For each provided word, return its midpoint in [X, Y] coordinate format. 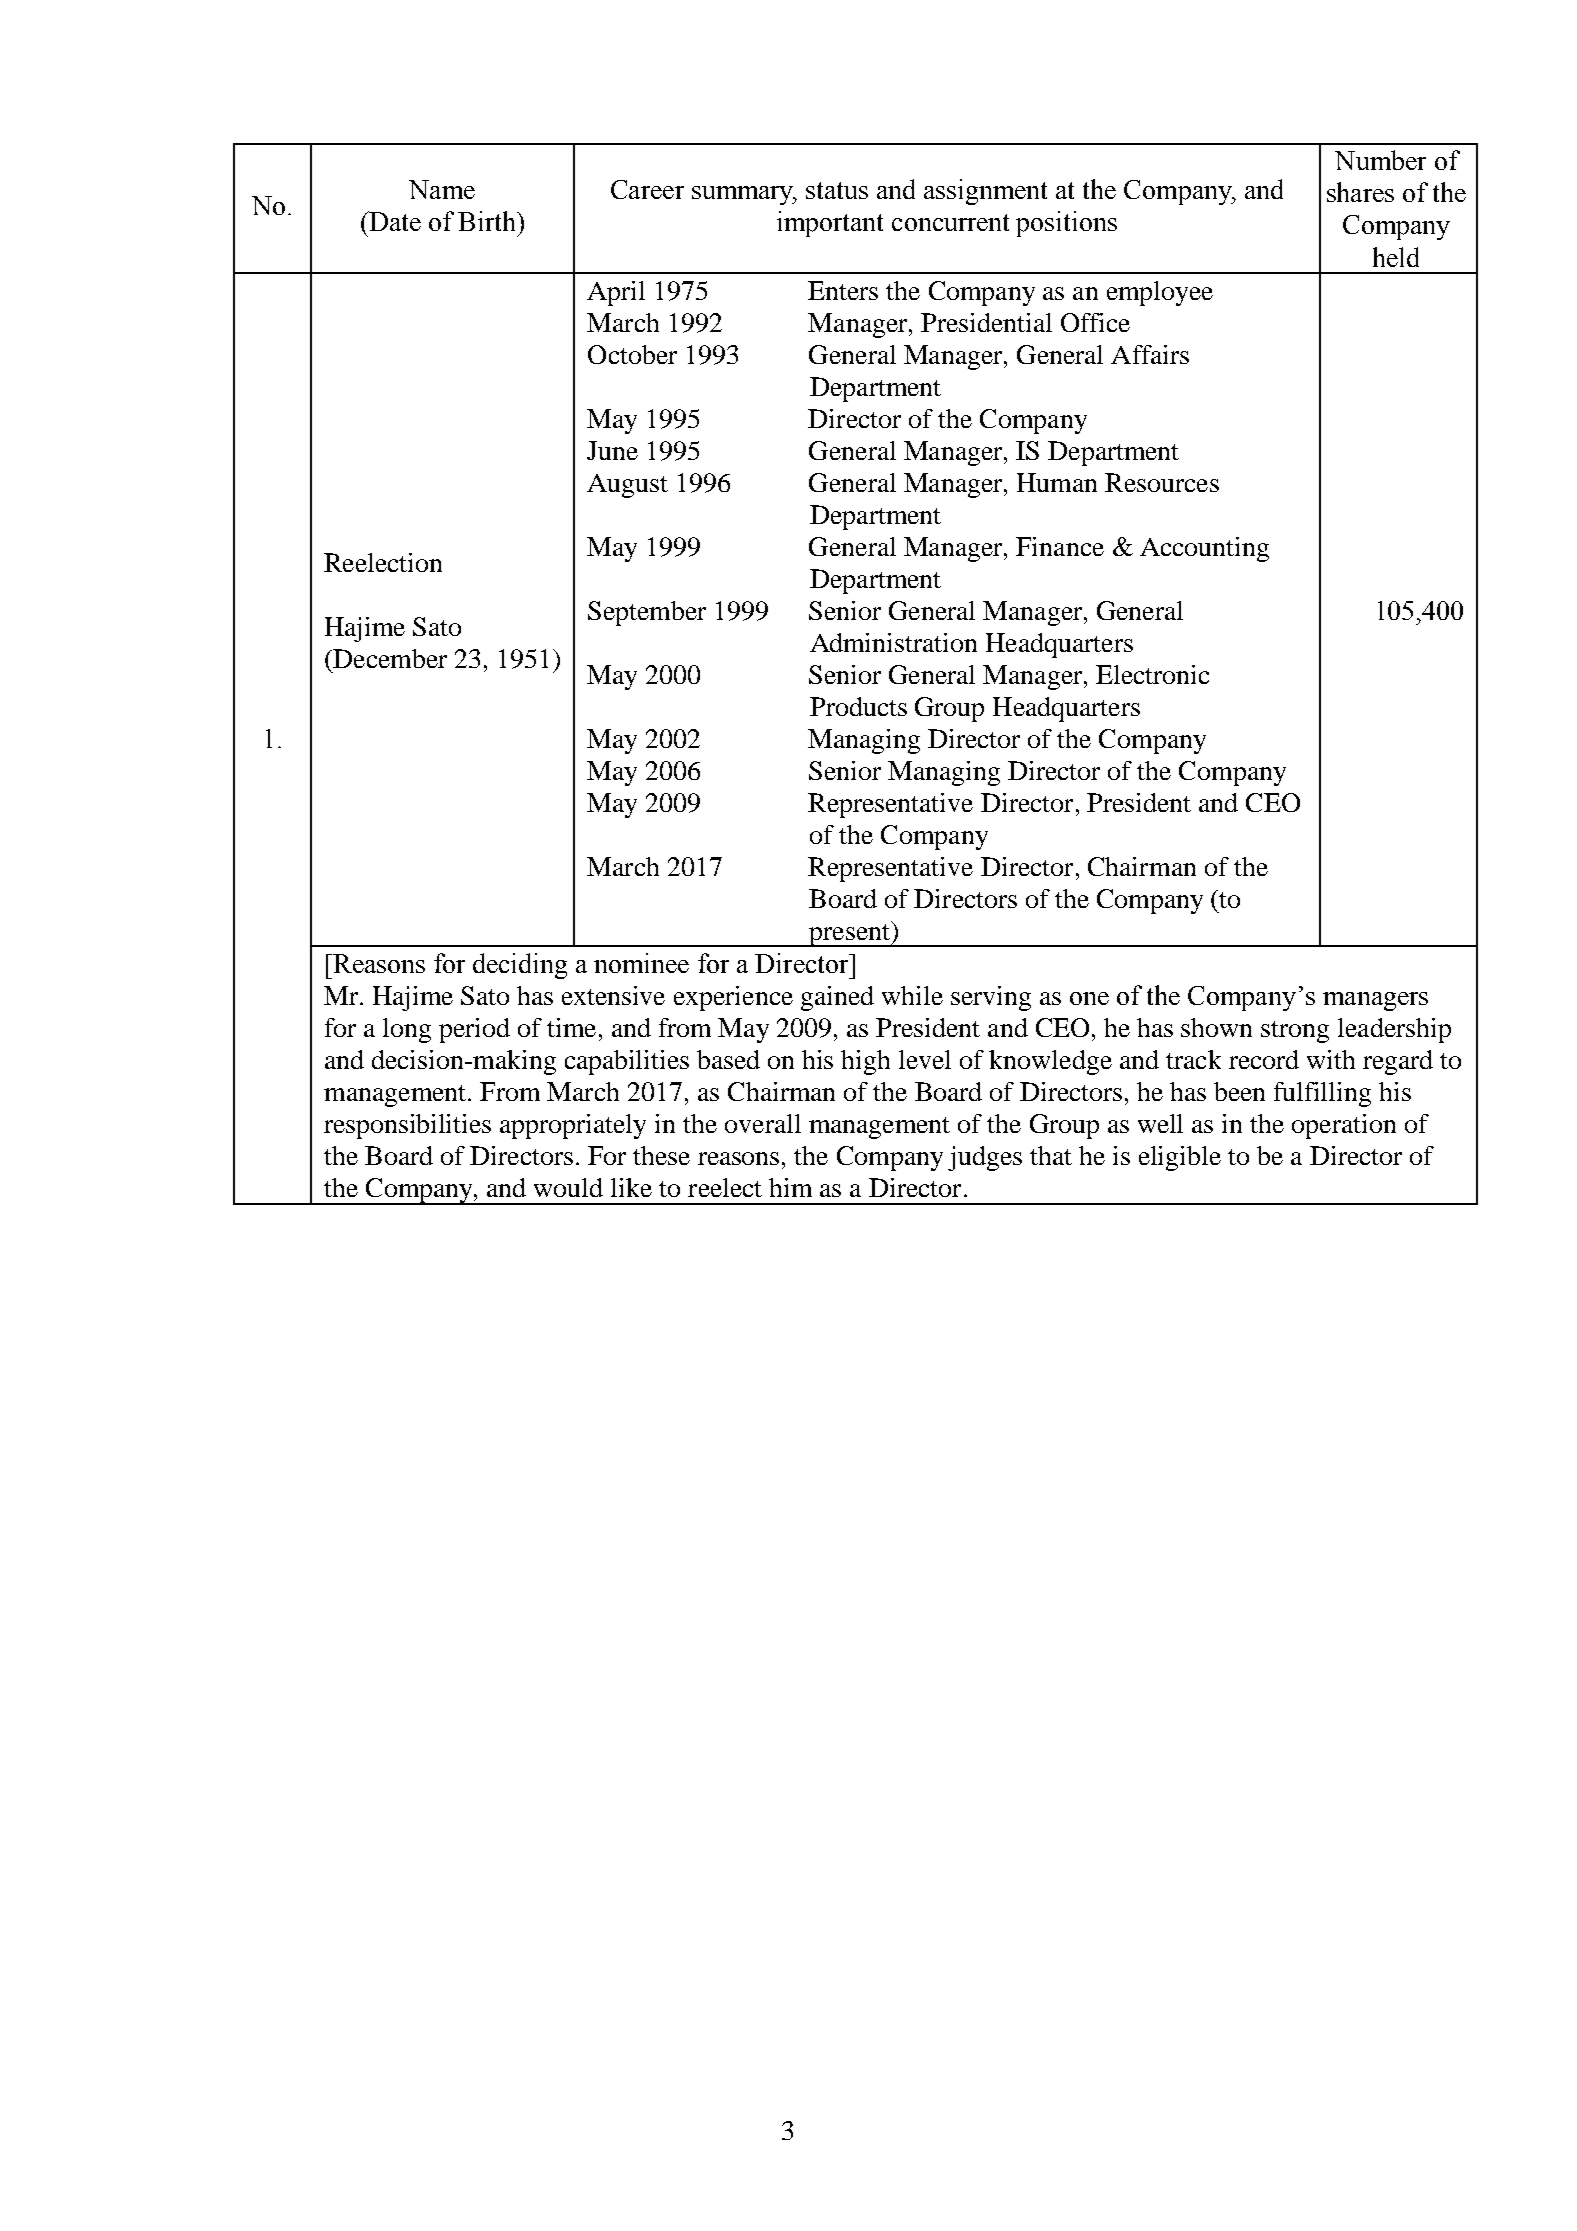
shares [1360, 192]
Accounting [1204, 549]
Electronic [1152, 674]
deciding [520, 966]
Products [858, 706]
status [837, 190]
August [627, 486]
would [568, 1187]
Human [1057, 482]
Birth [488, 221]
